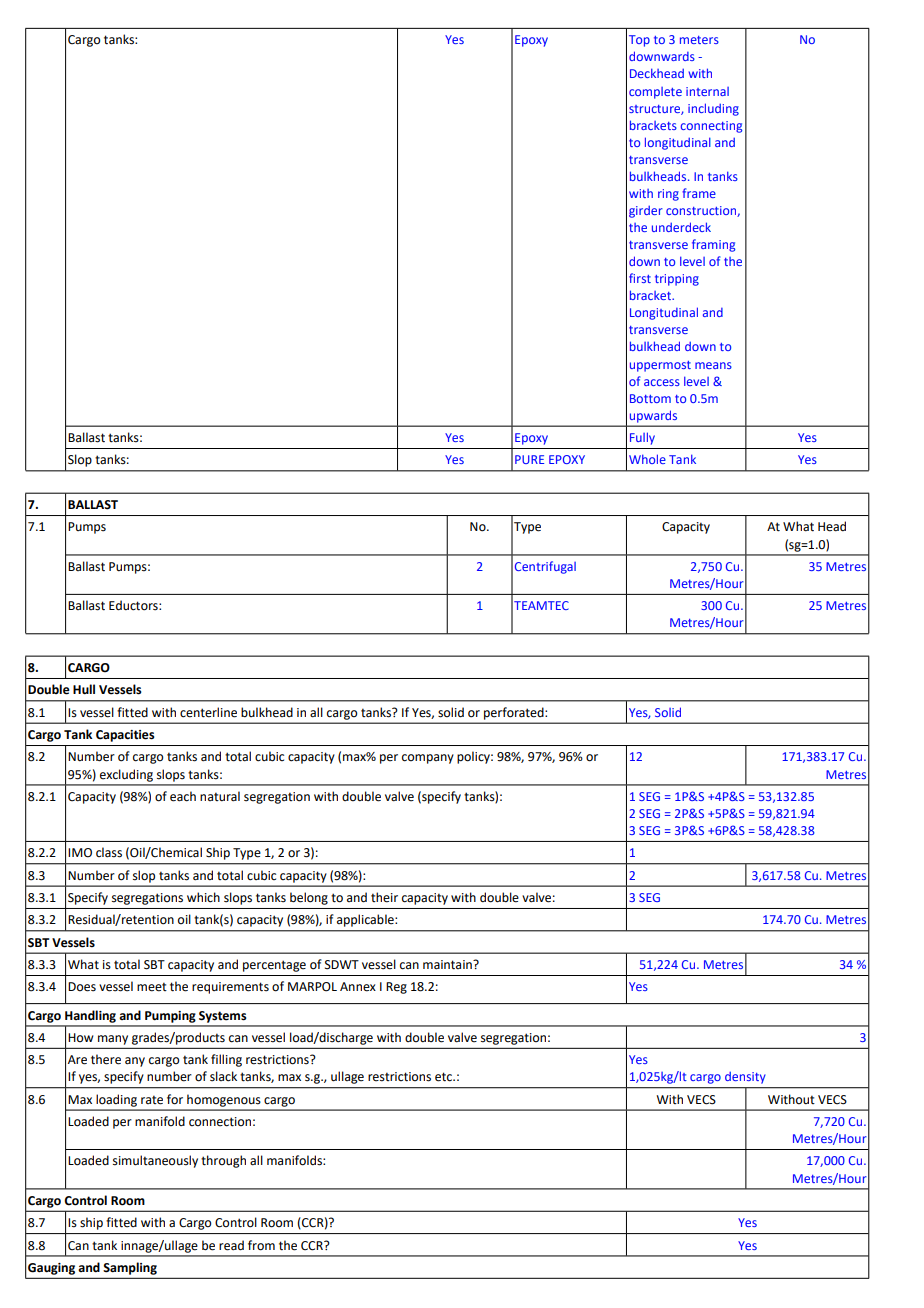  I want to click on Sampling, so click(130, 1268).
